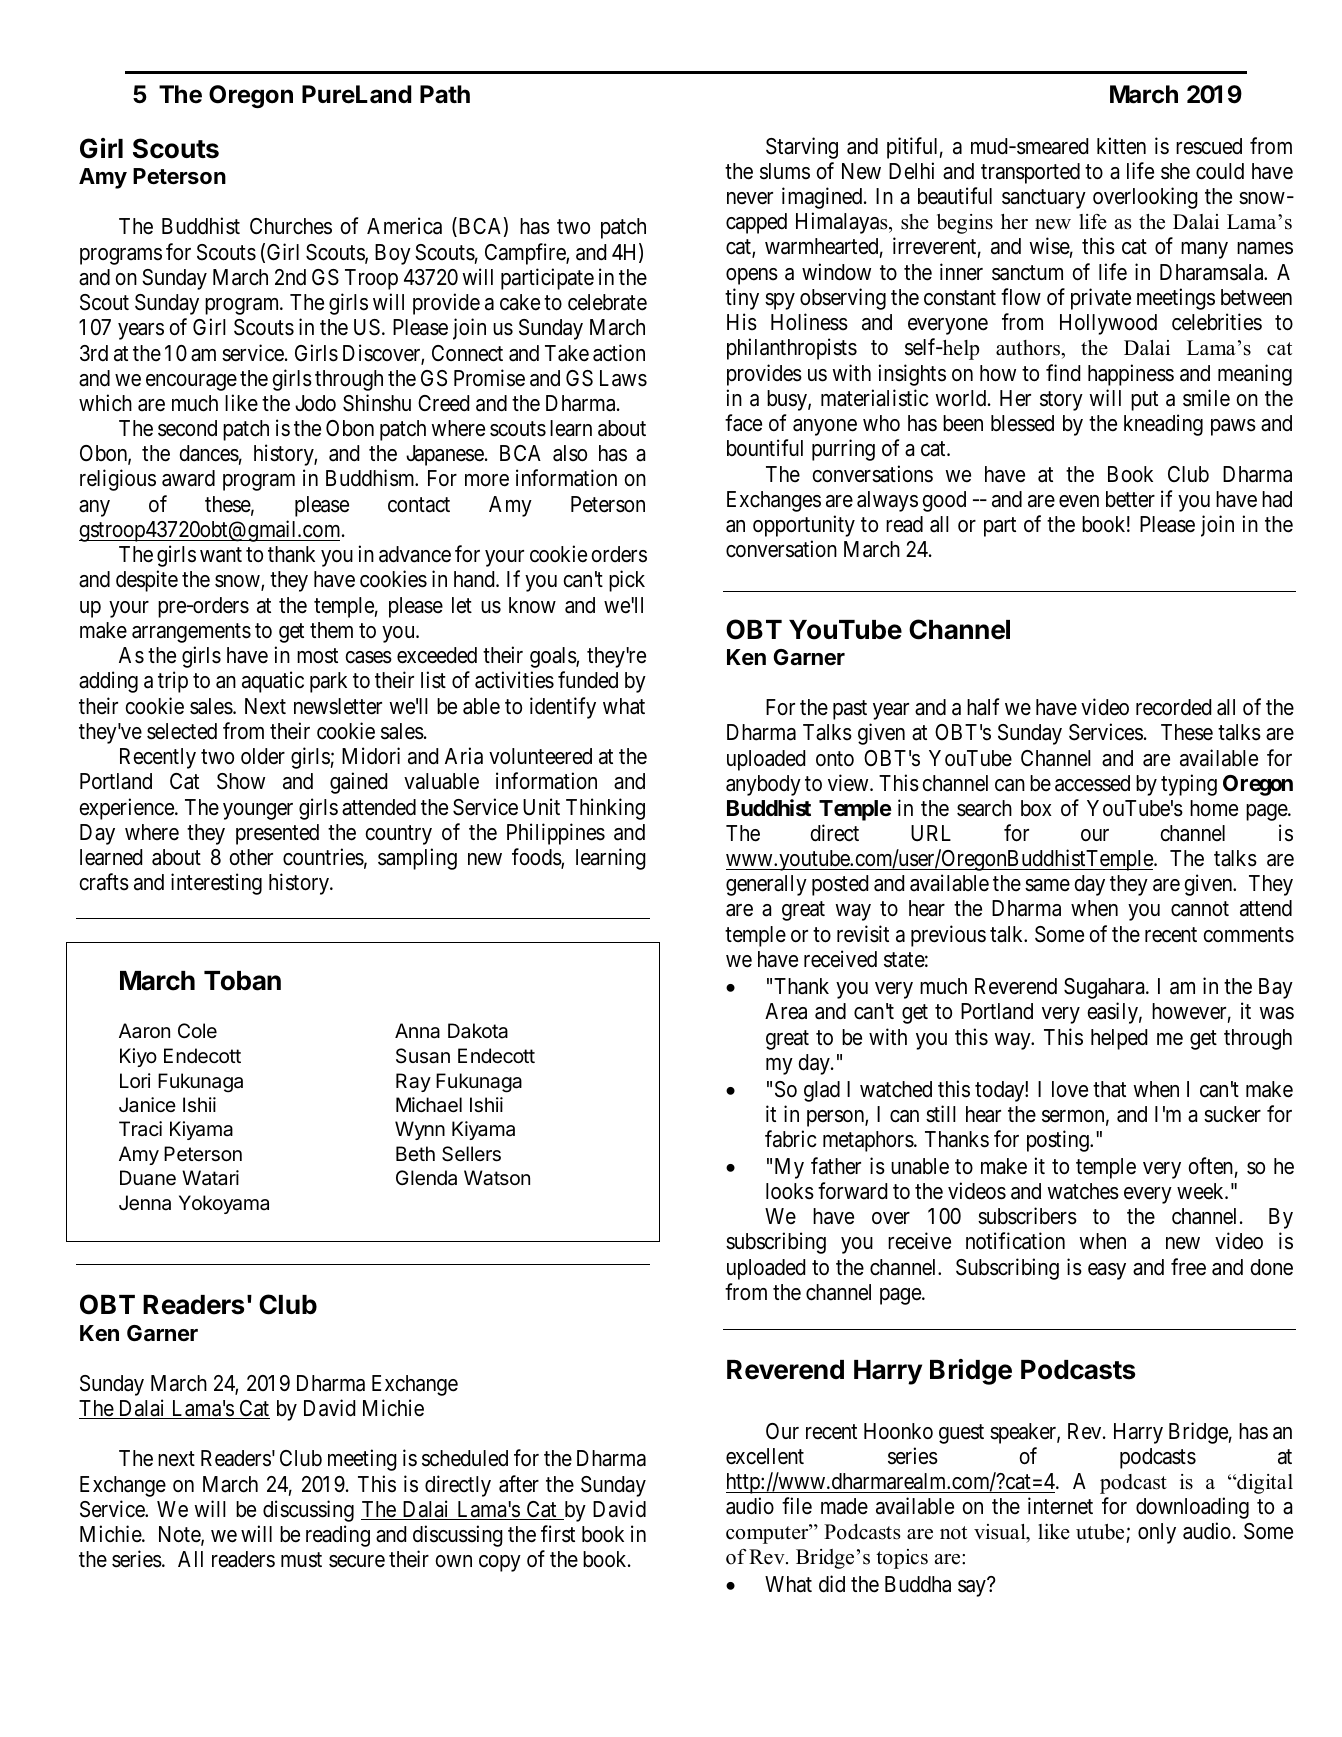 This screenshot has width=1342, height=1737. What do you see at coordinates (1209, 146) in the screenshot?
I see `rescued` at bounding box center [1209, 146].
